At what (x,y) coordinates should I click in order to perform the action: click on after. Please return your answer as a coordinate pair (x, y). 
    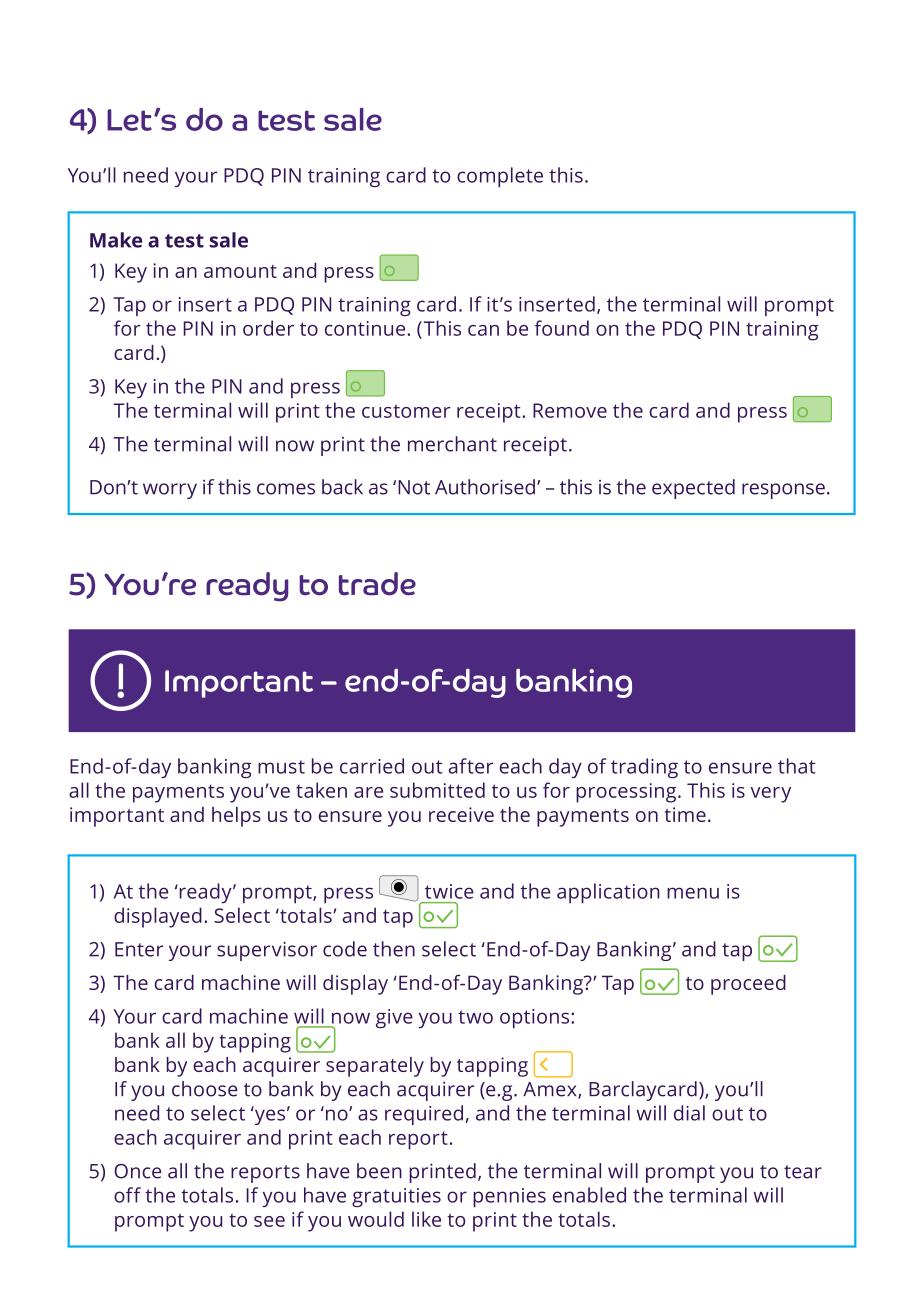
    Looking at the image, I should click on (470, 766).
